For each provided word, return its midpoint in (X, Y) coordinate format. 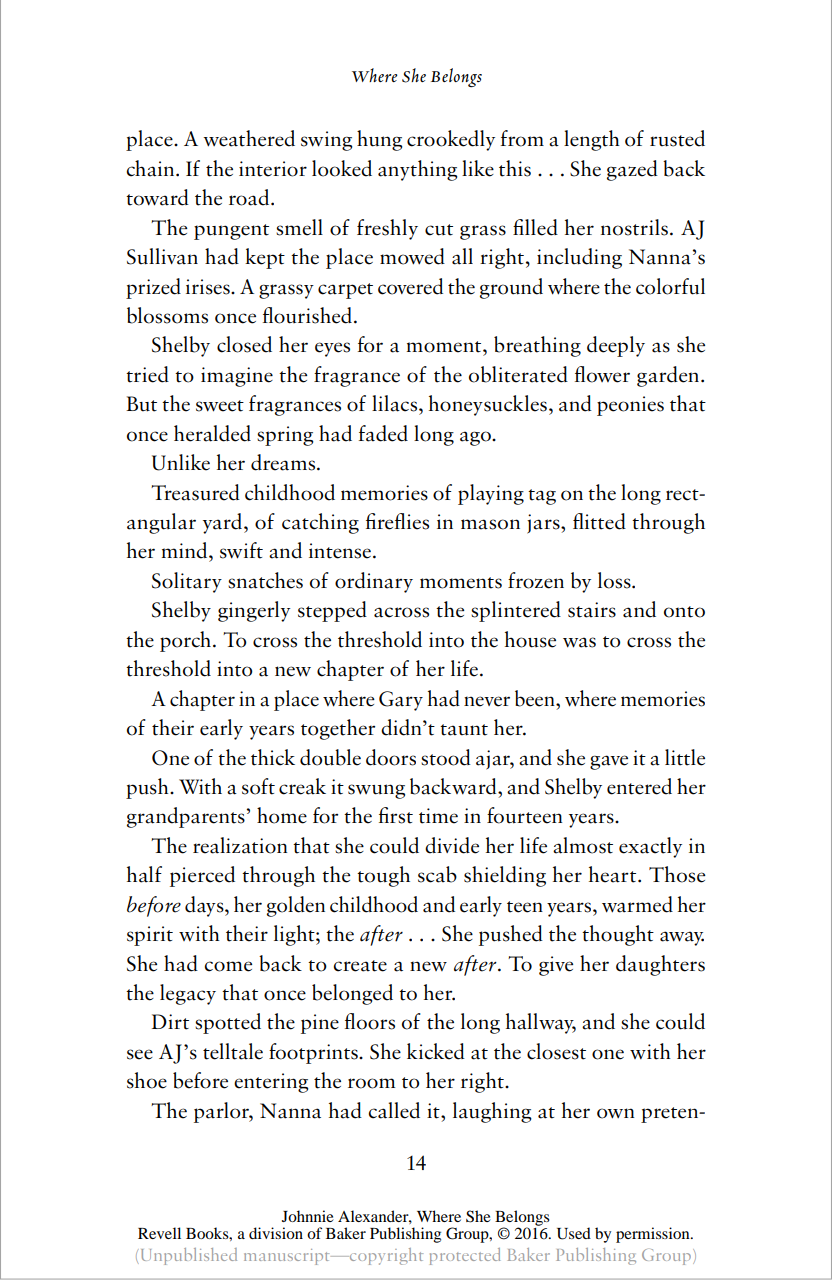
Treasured (195, 492)
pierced (202, 876)
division (276, 1233)
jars (544, 524)
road (250, 197)
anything (417, 170)
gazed (632, 170)
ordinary (374, 582)
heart (614, 874)
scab (437, 874)
